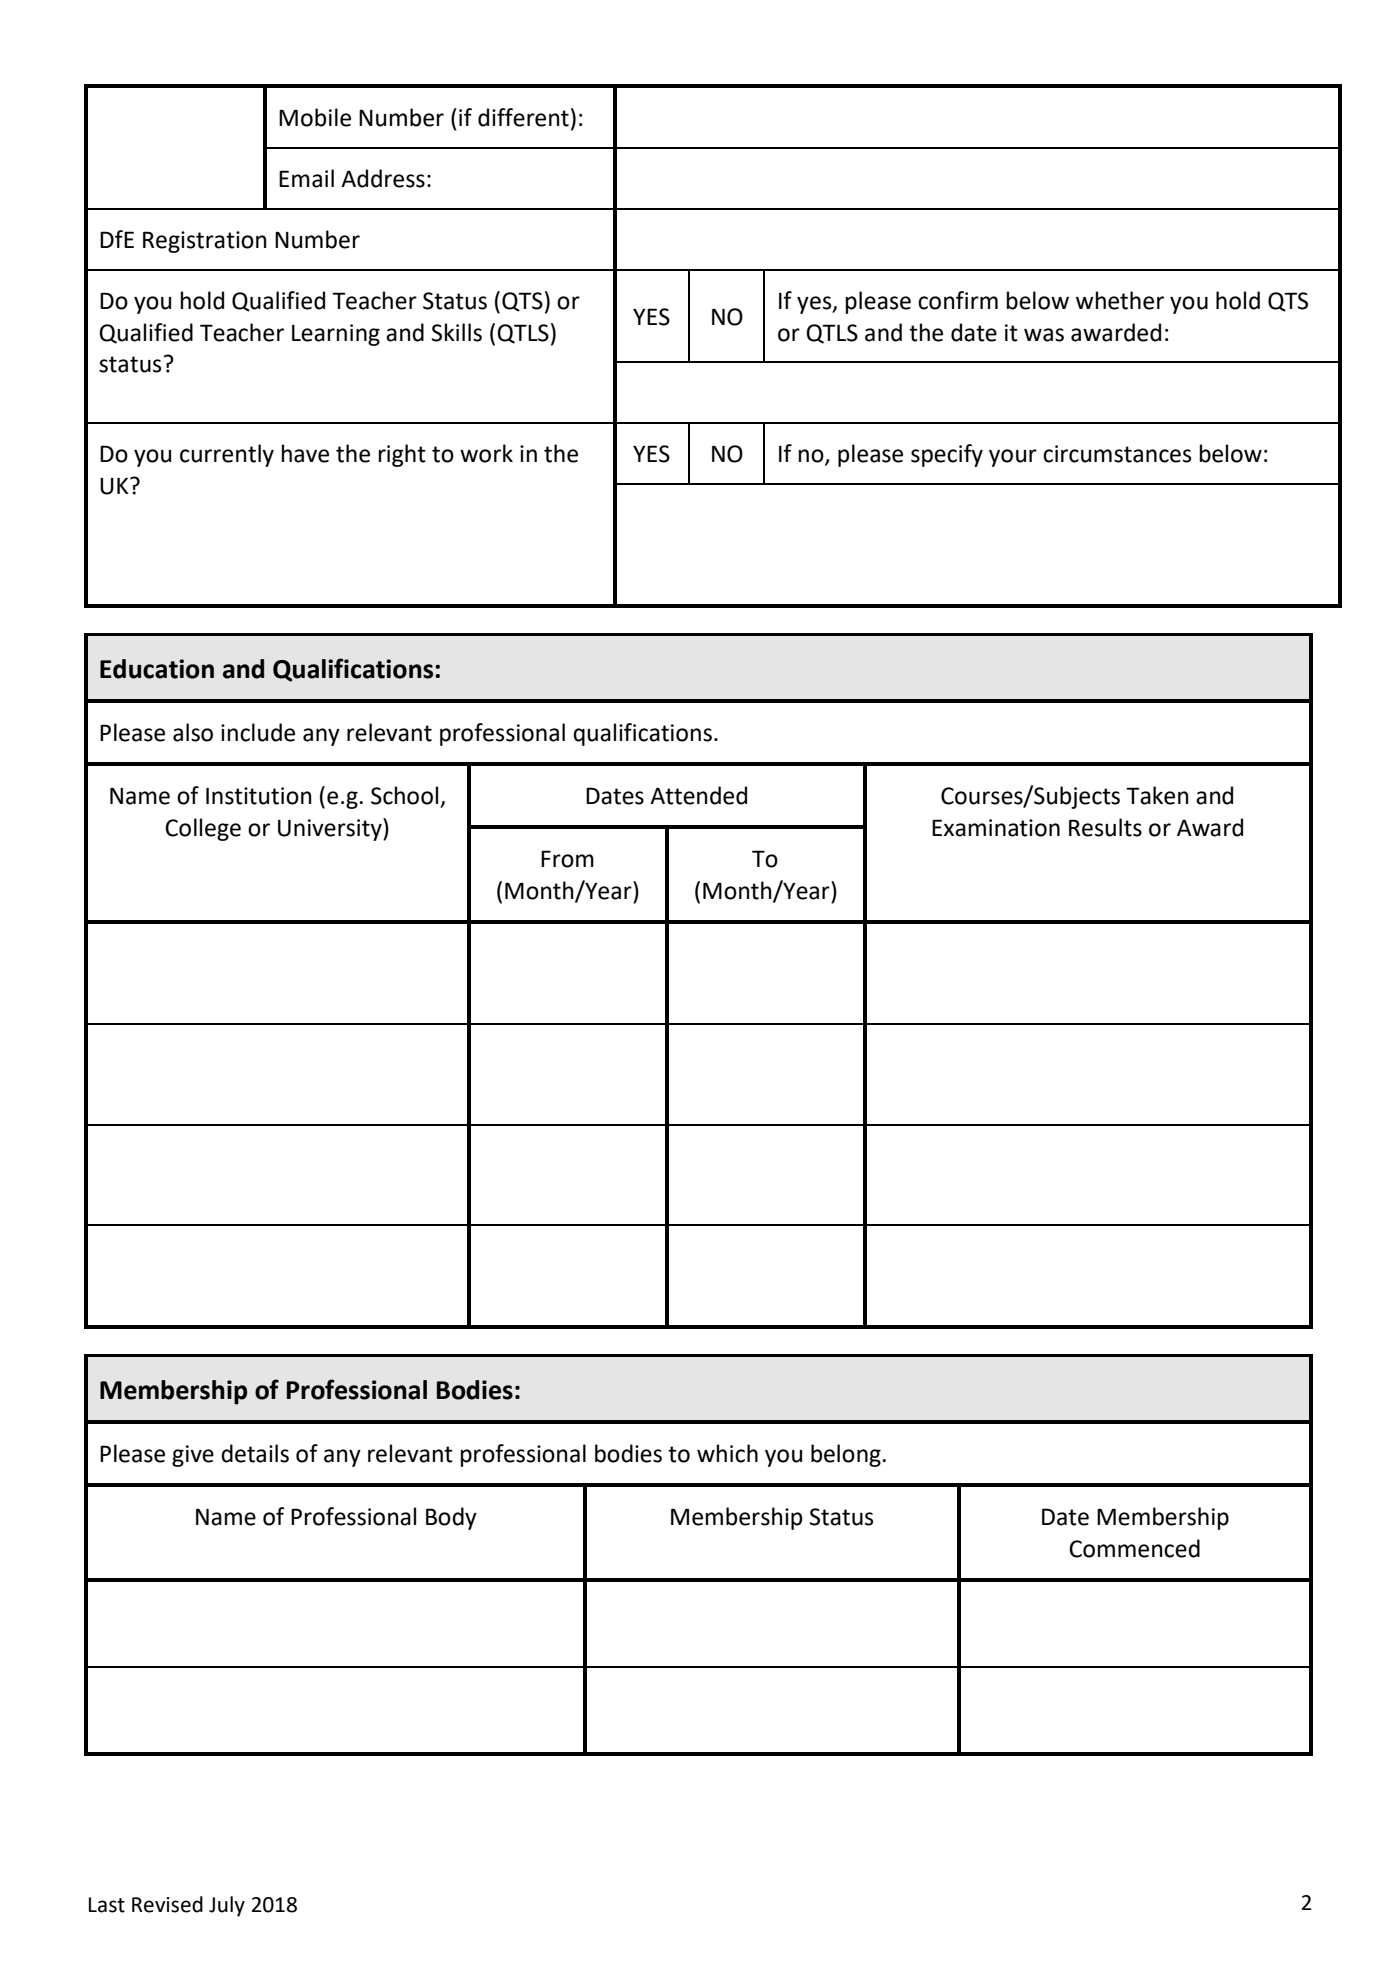 The image size is (1397, 1976). I want to click on Body, so click(451, 1518).
